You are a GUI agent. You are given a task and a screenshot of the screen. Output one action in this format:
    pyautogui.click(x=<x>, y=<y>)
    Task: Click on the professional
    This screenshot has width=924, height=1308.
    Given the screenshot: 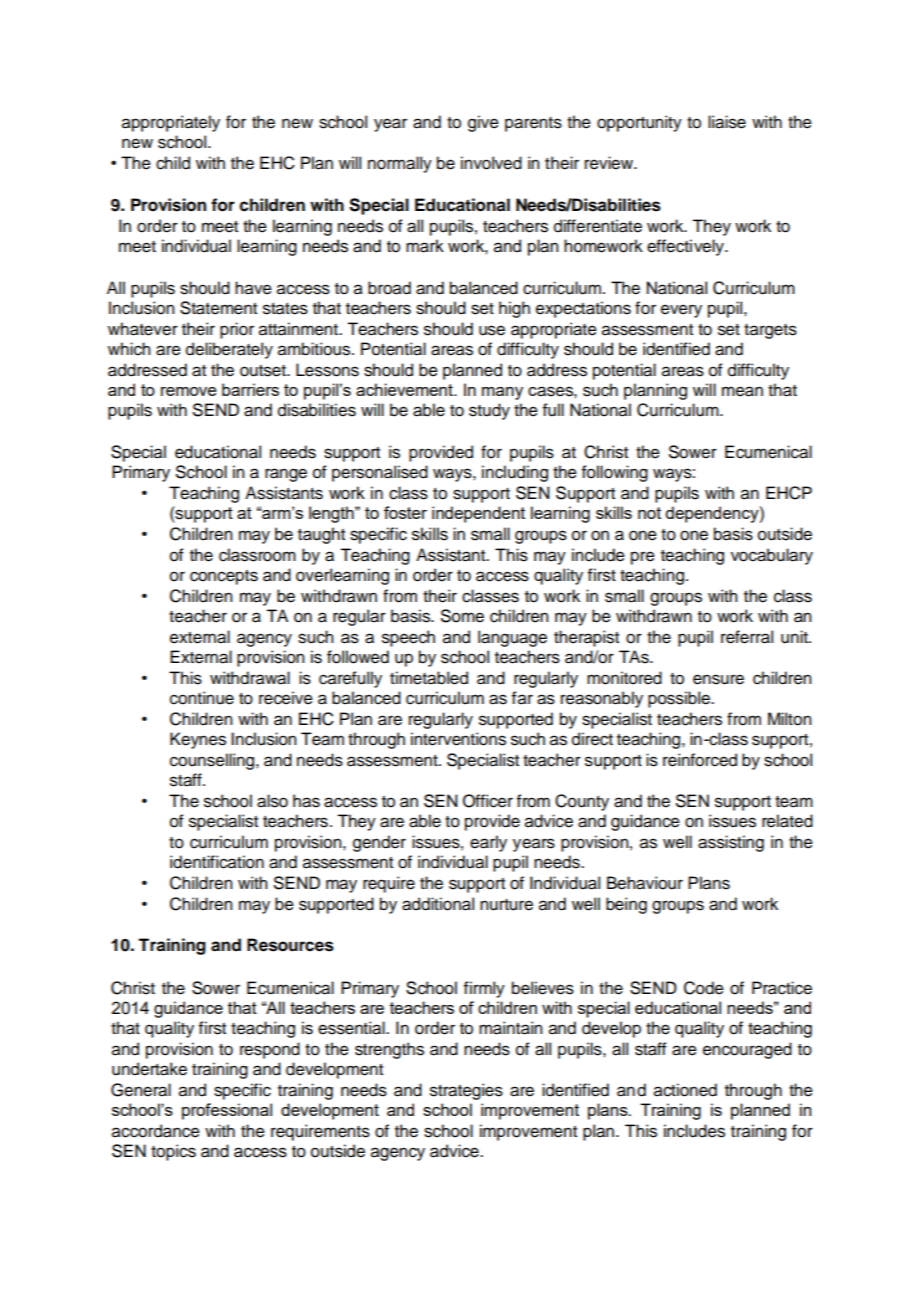 What is the action you would take?
    pyautogui.click(x=227, y=1111)
